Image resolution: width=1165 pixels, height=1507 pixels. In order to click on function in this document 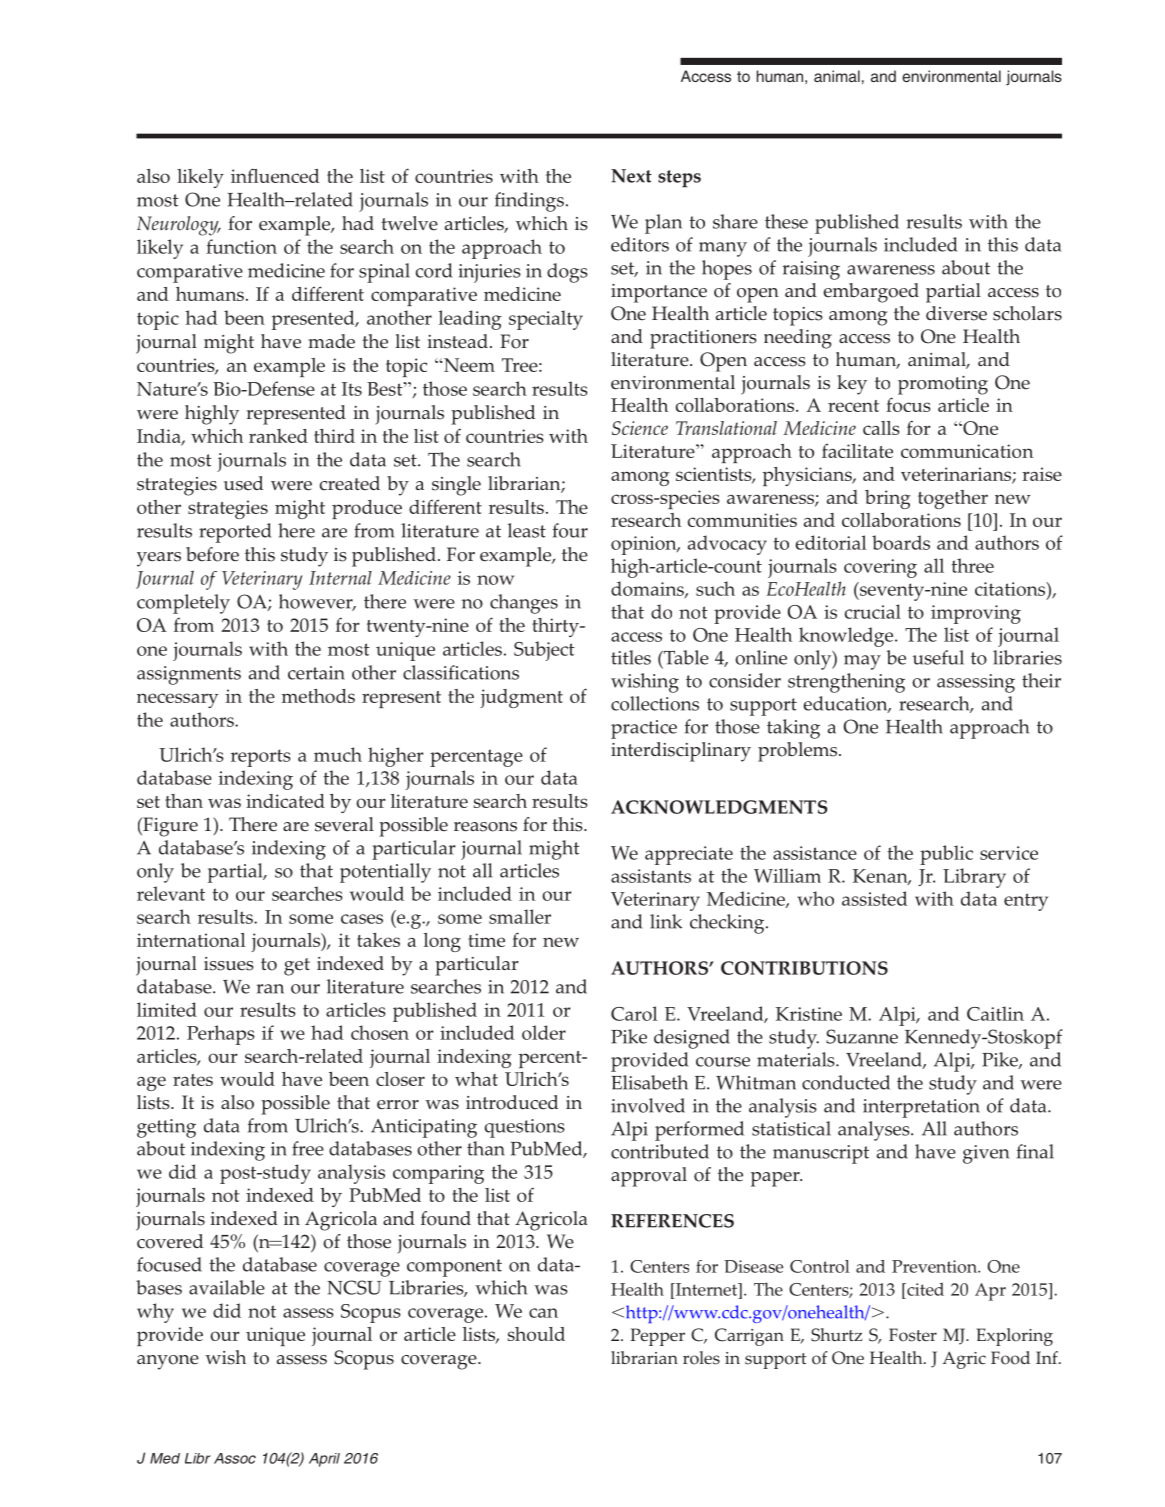, I will do `click(241, 246)`.
